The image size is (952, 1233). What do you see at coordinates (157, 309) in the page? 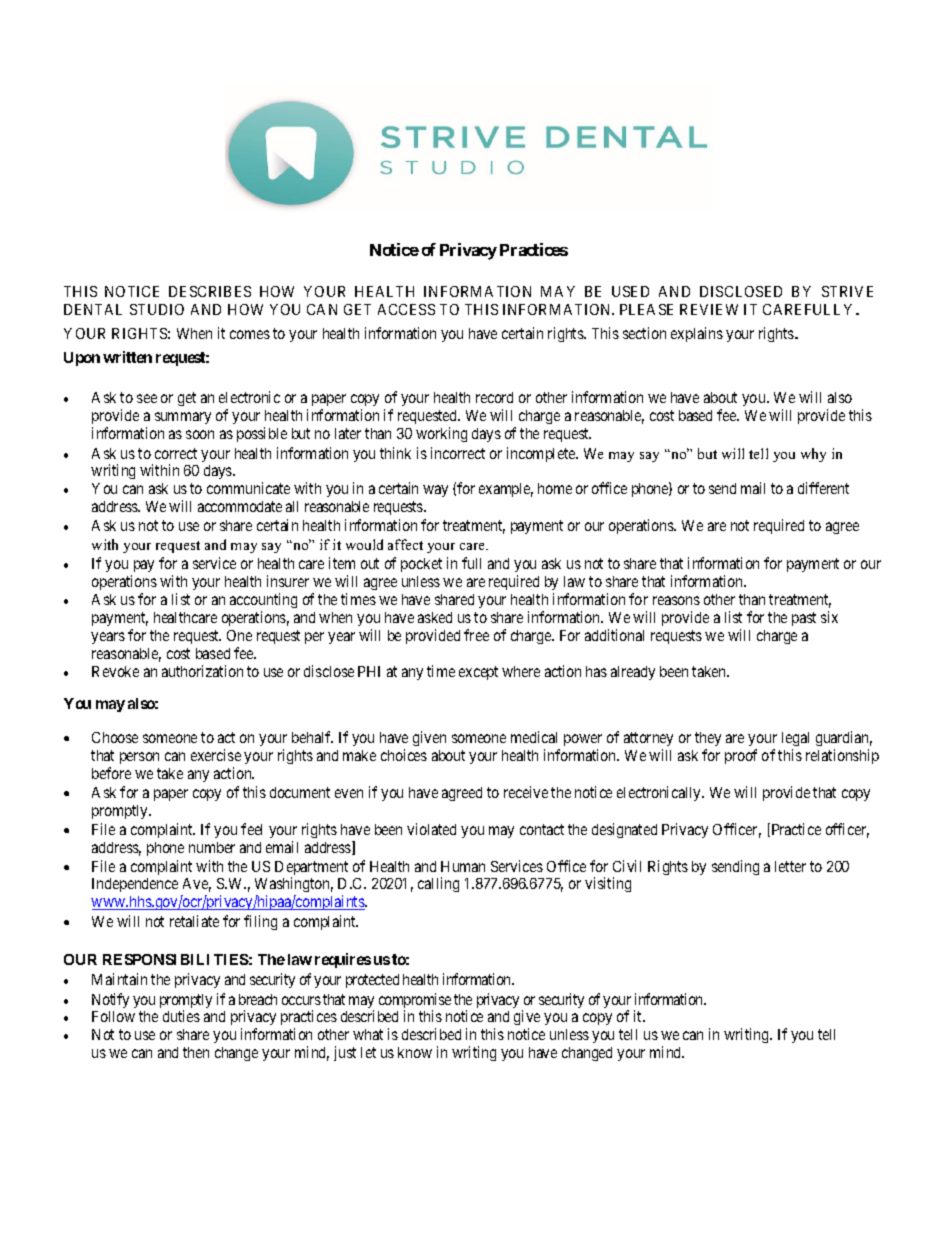
I see `STUDIO` at bounding box center [157, 309].
